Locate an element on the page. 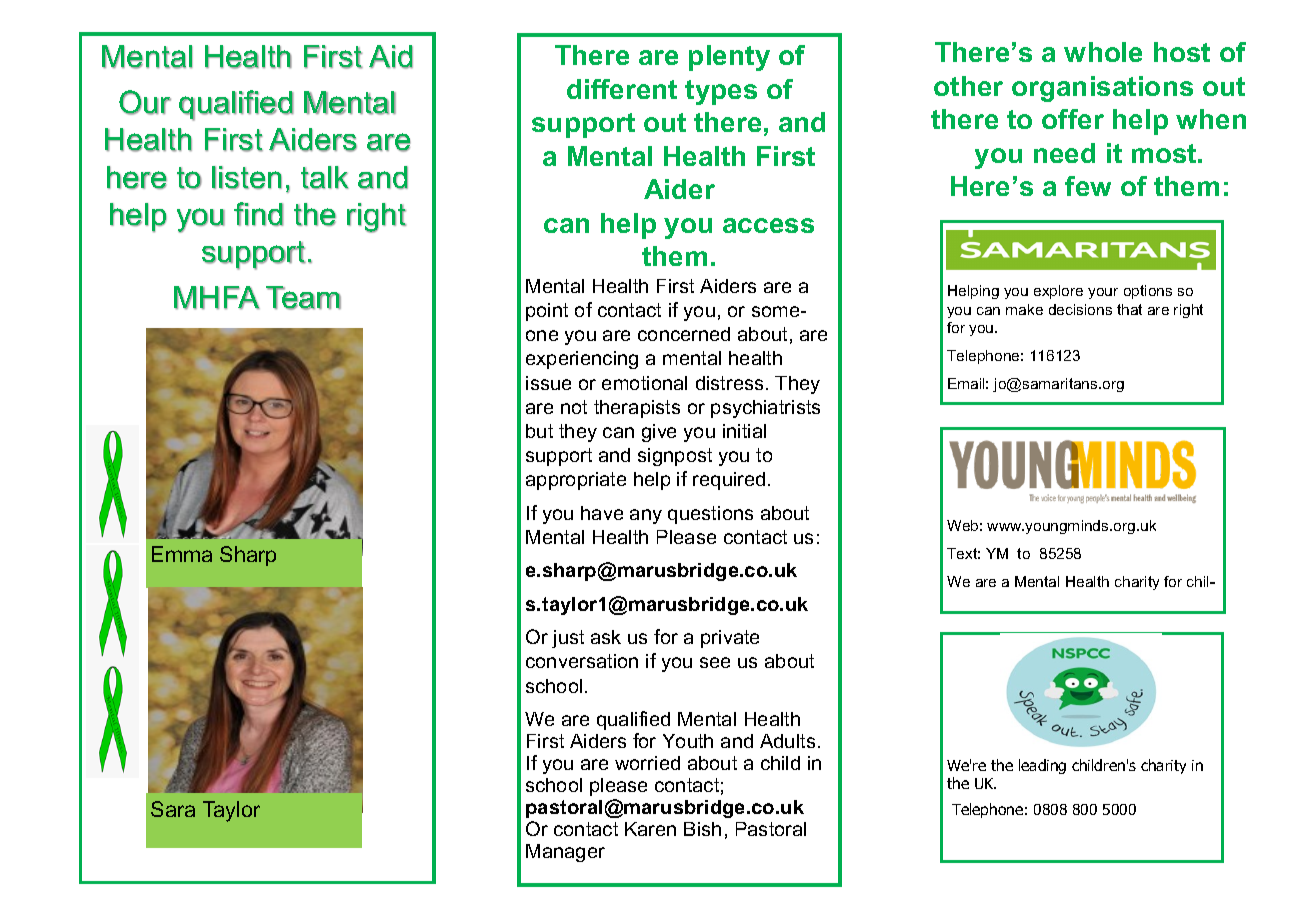  concerned is located at coordinates (684, 334).
